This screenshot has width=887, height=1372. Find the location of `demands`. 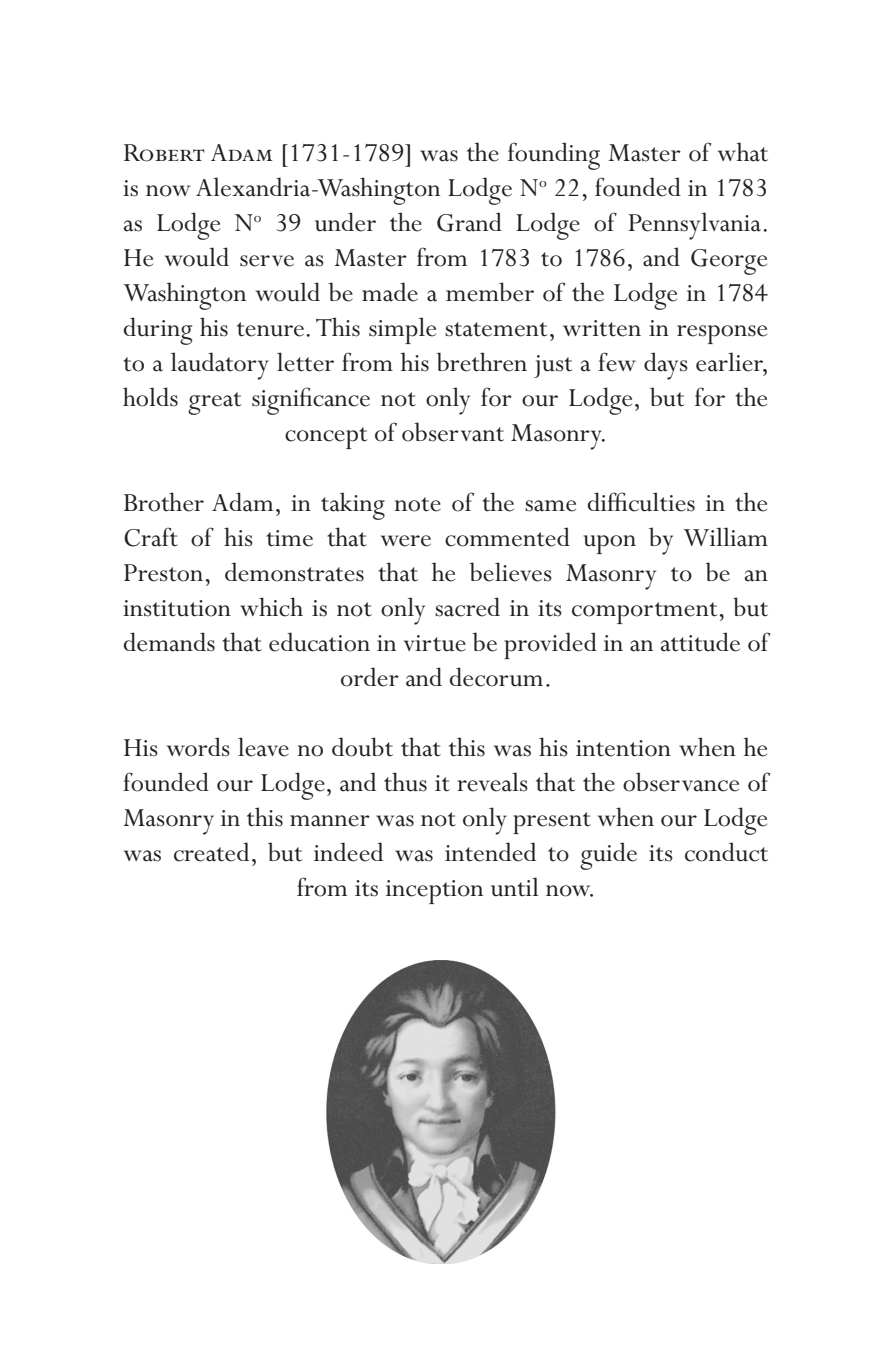

demands is located at coordinates (169, 642).
